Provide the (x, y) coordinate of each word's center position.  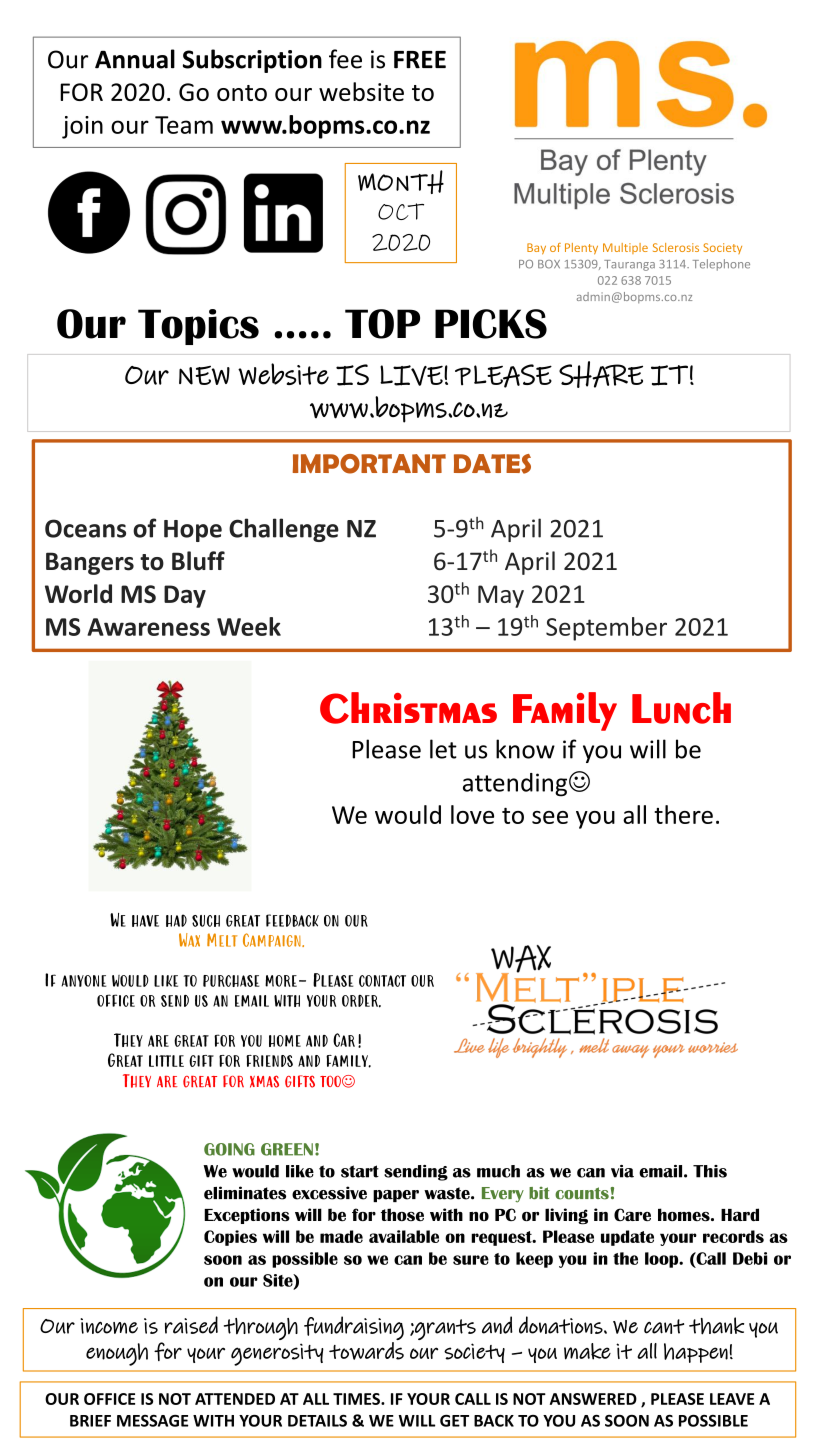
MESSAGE (152, 1421)
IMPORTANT (369, 464)
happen (696, 1353)
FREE (420, 60)
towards (366, 1351)
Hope (193, 531)
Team (184, 125)
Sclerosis (676, 247)
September (606, 629)
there (683, 814)
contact (382, 981)
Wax (189, 940)
